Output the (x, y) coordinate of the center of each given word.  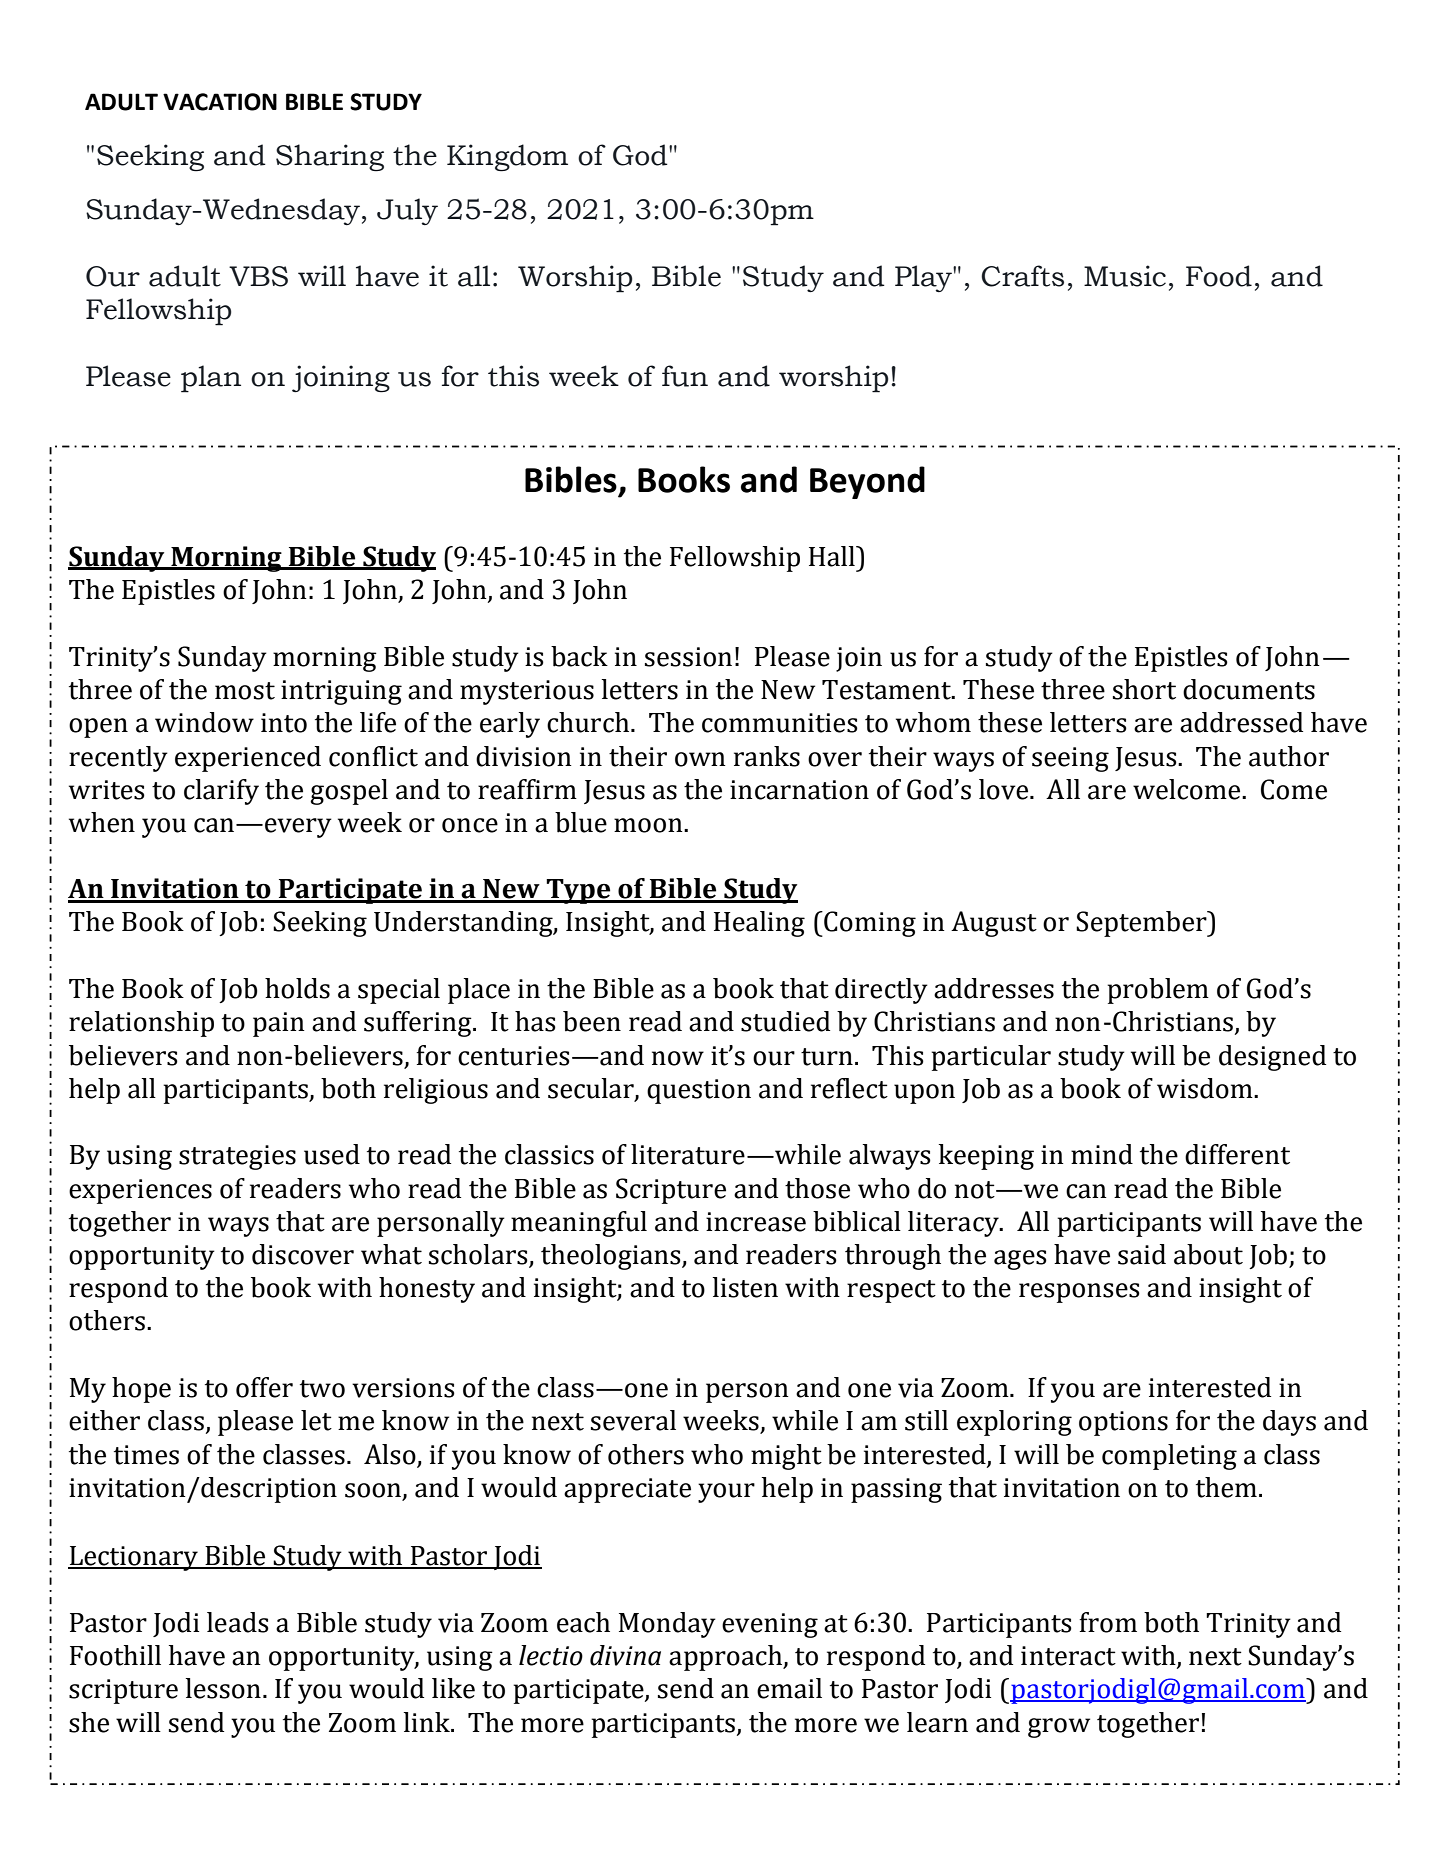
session (688, 657)
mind (1102, 1154)
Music (1125, 276)
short (1144, 689)
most (245, 691)
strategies (237, 1157)
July (407, 211)
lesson (223, 1688)
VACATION (220, 102)
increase (756, 1222)
